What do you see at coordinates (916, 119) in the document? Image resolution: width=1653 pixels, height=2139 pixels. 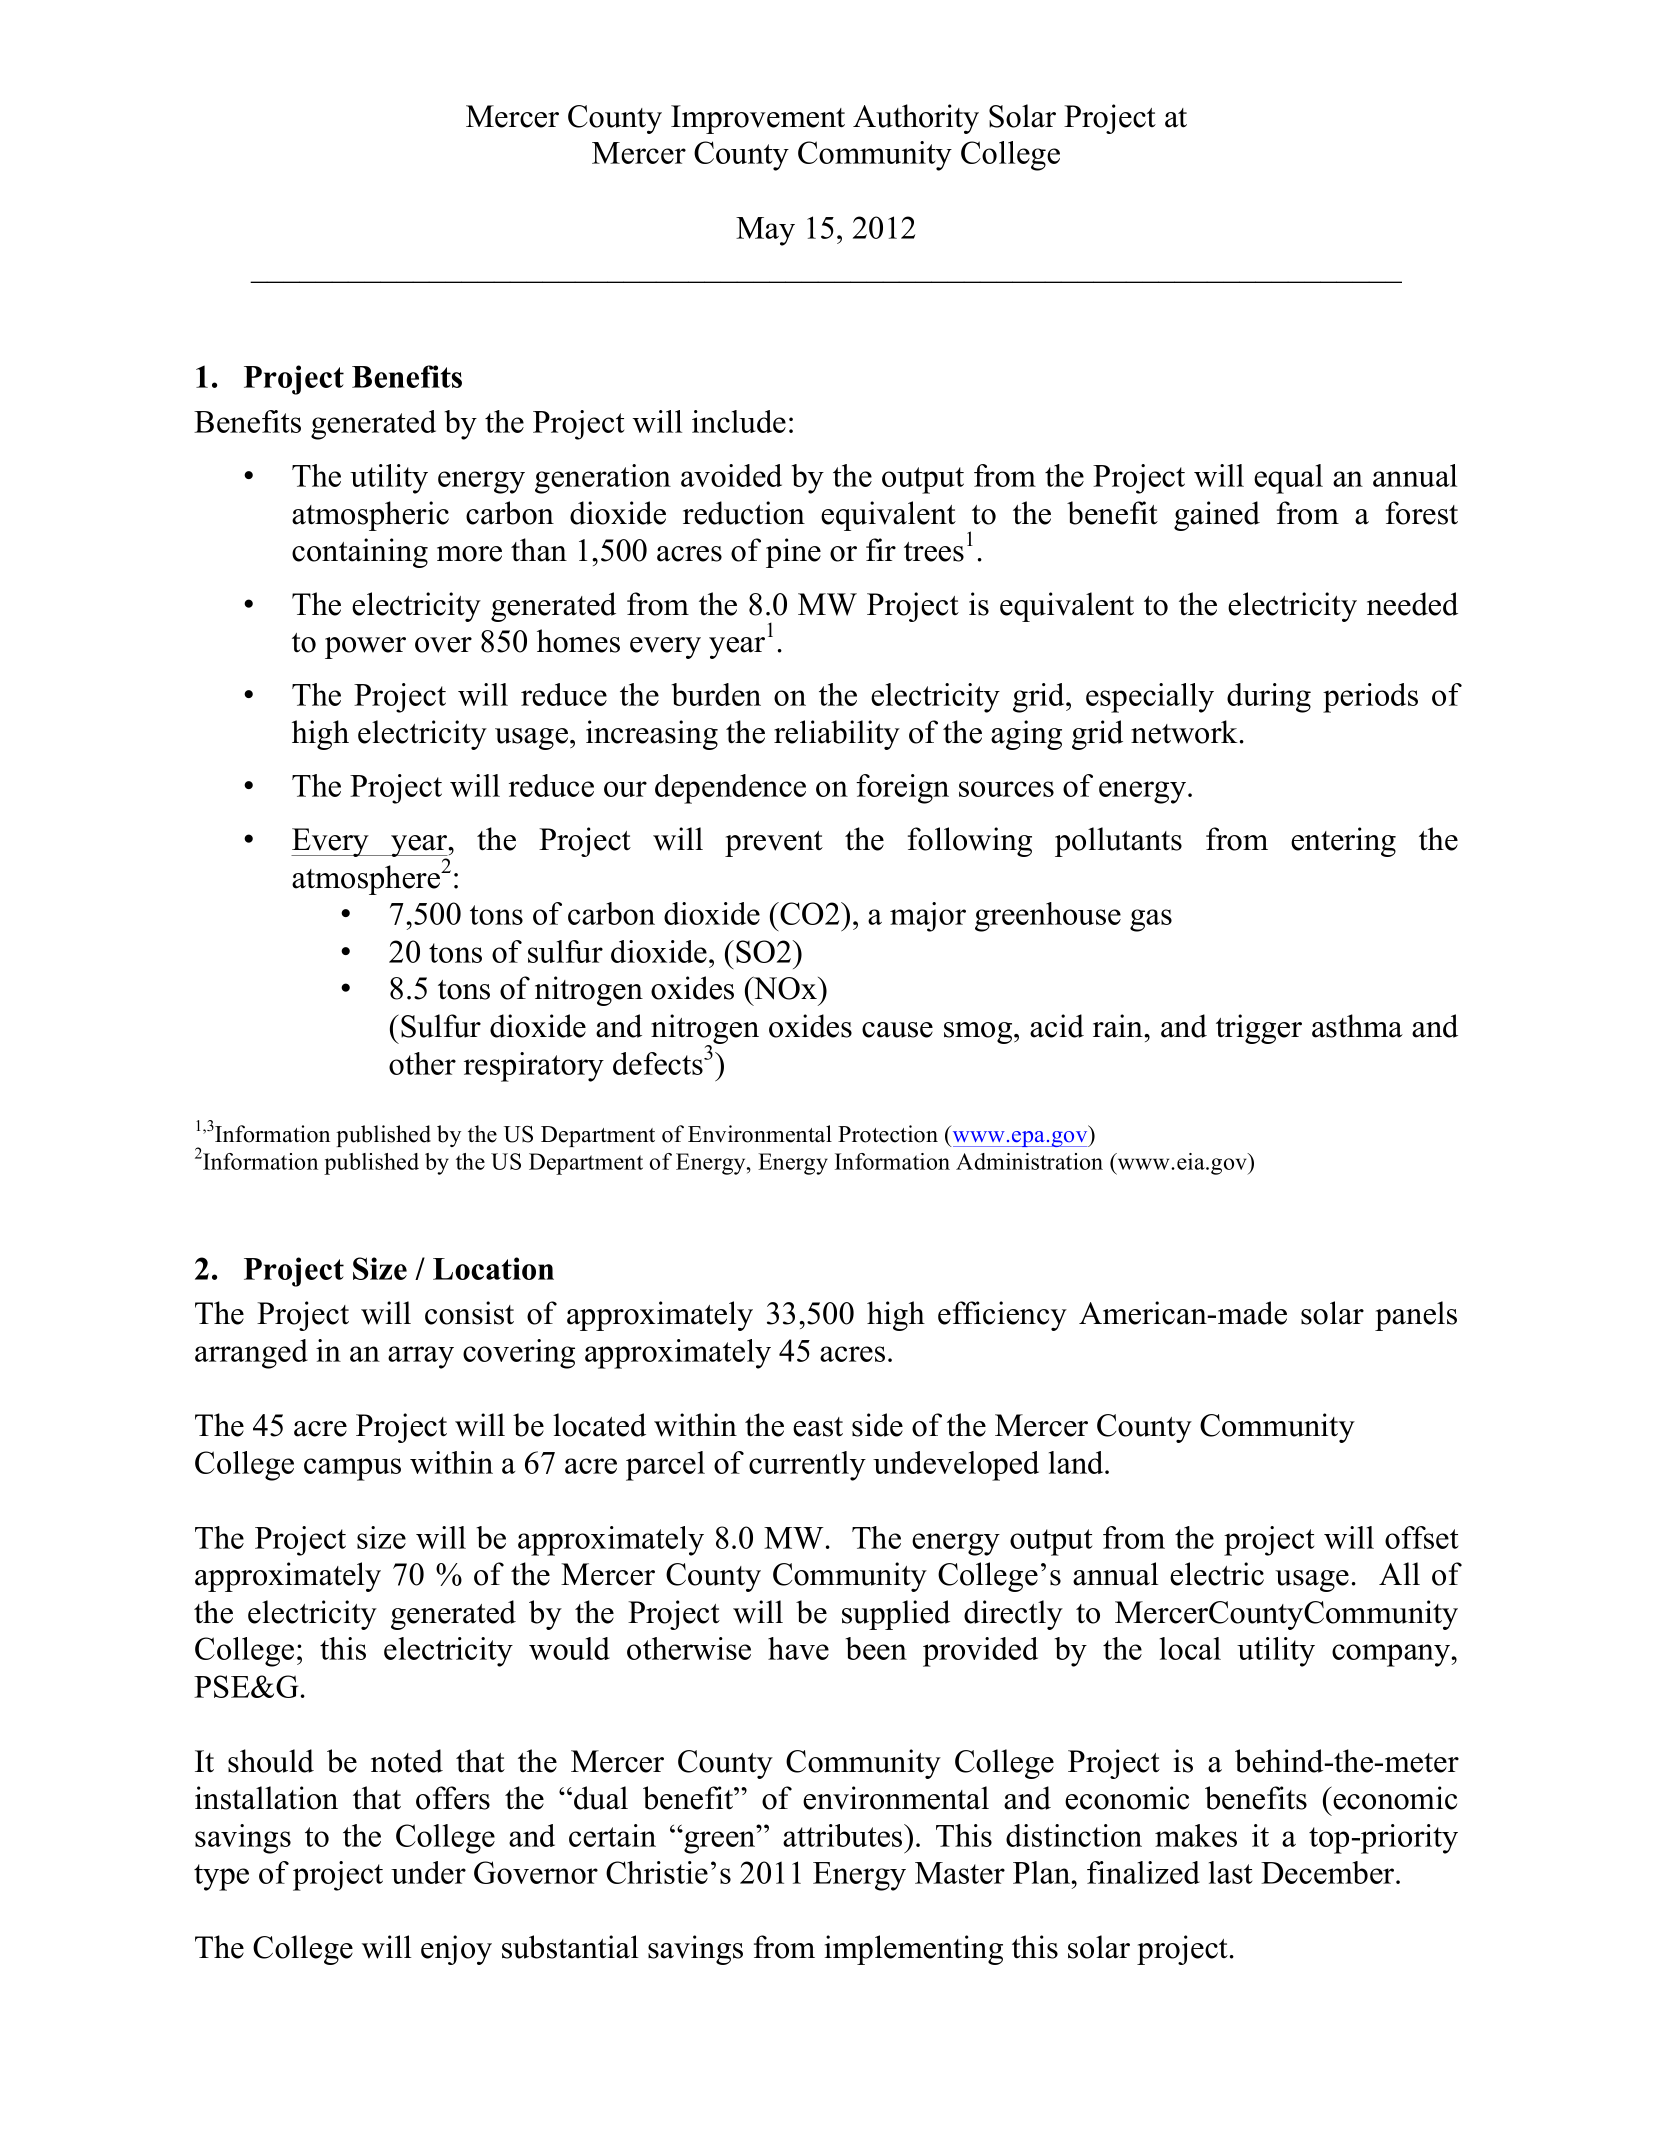 I see `Authority` at bounding box center [916, 119].
